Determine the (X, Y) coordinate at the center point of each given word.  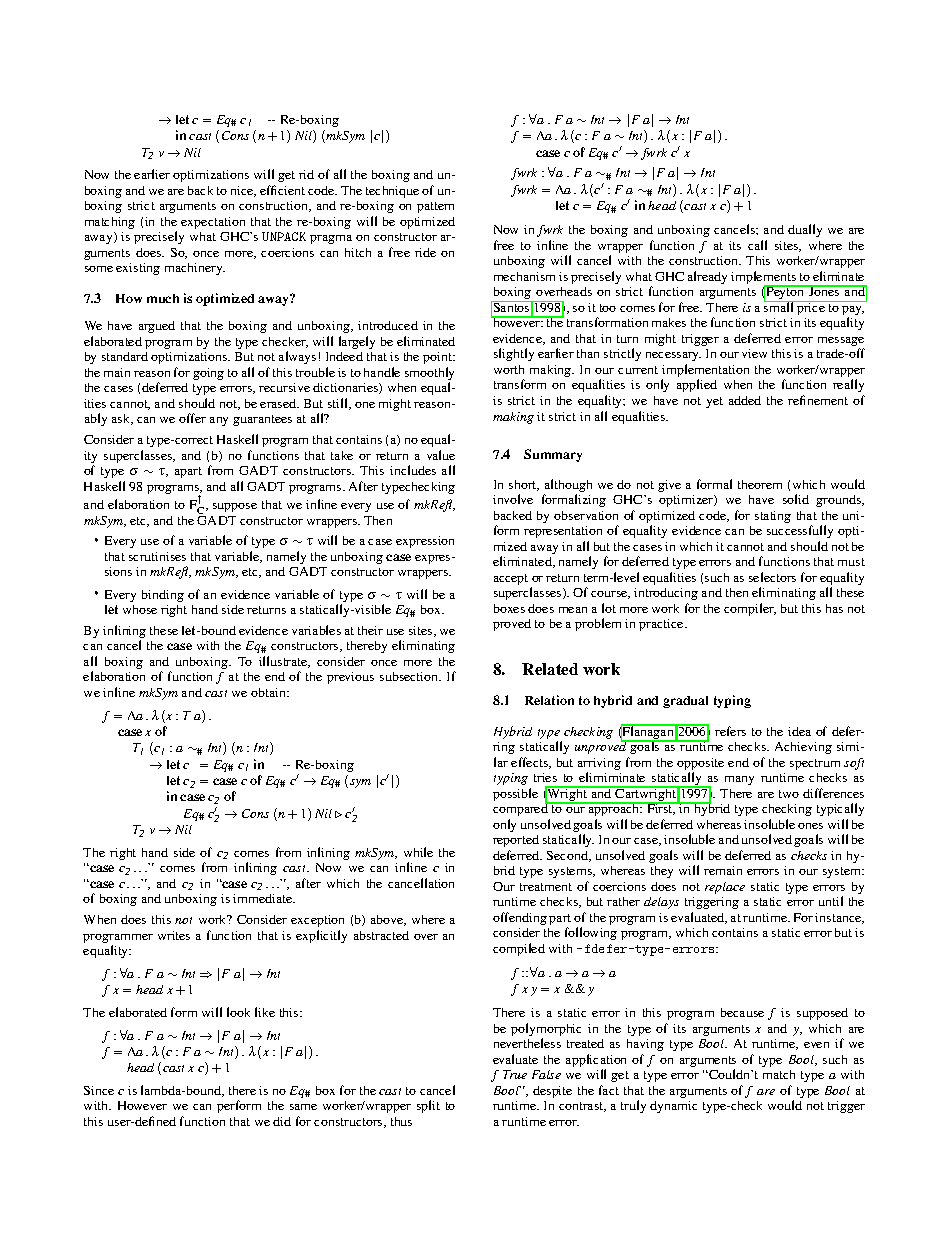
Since (99, 1090)
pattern (435, 207)
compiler (750, 609)
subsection (410, 676)
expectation (213, 223)
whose (140, 609)
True (515, 1074)
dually (805, 230)
